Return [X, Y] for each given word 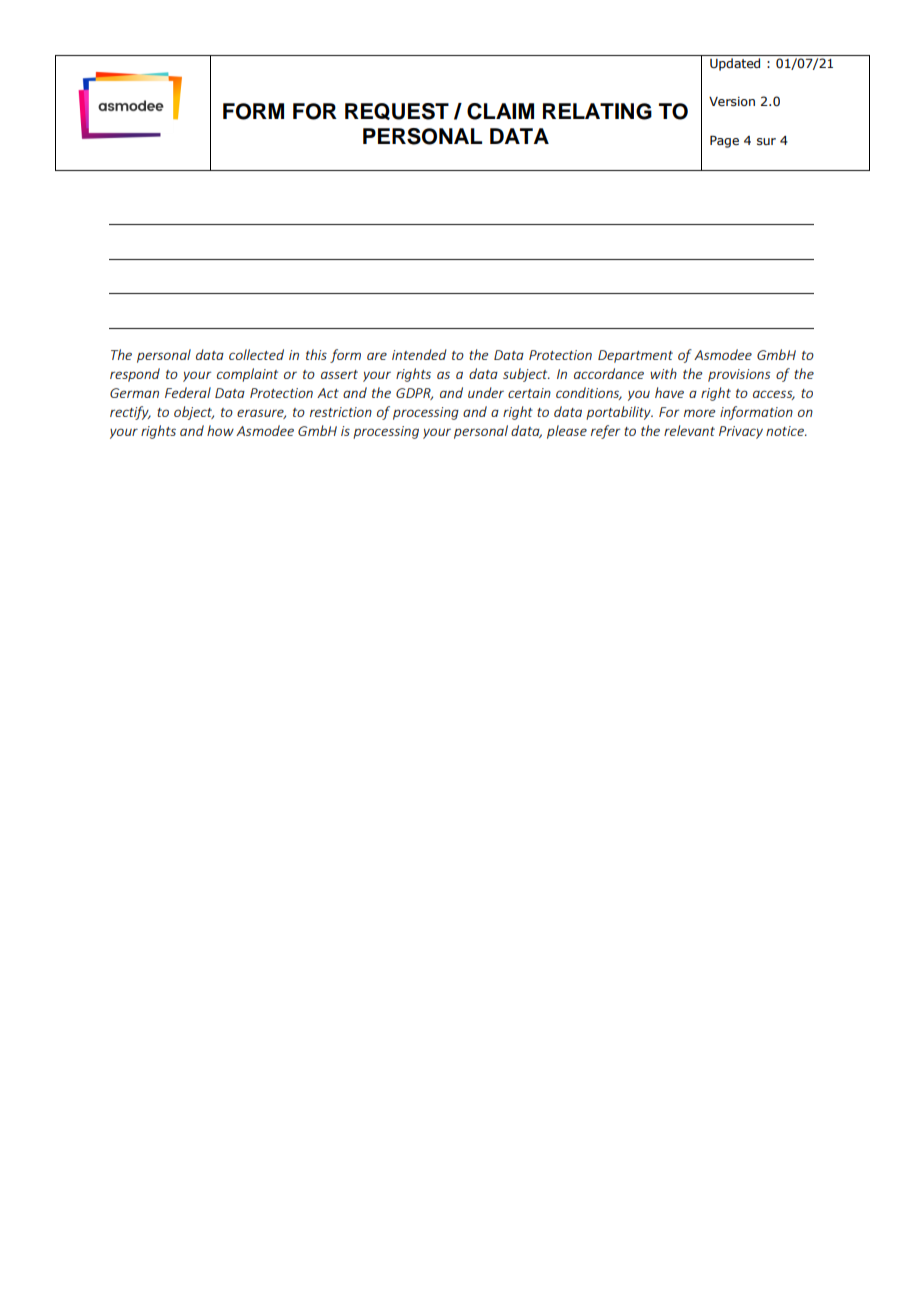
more [700, 413]
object [194, 413]
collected [256, 354]
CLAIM [500, 111]
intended [419, 354]
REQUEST [397, 111]
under [486, 392]
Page [724, 141]
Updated [735, 64]
